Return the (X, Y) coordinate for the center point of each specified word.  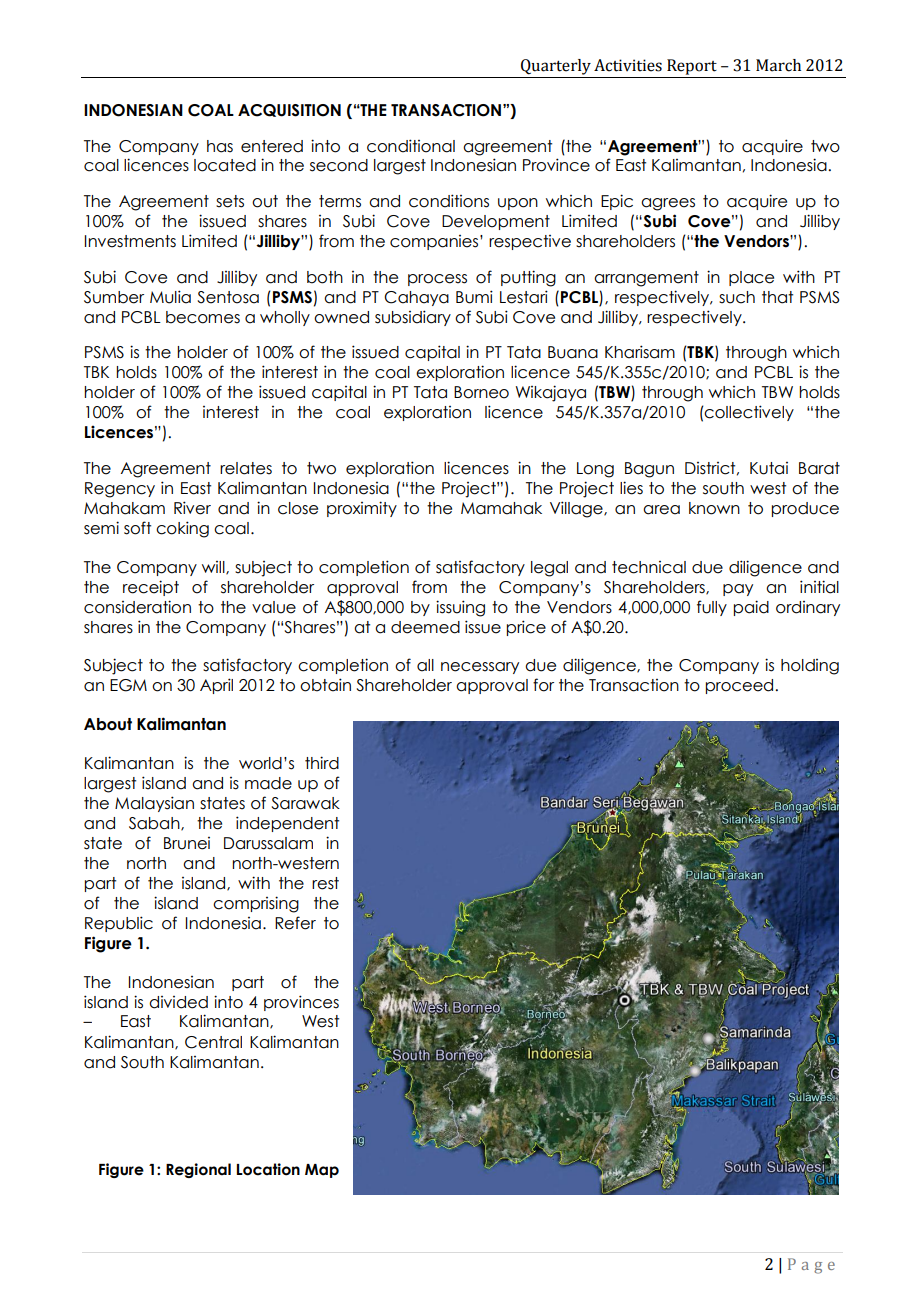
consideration (137, 607)
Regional (198, 1170)
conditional (411, 146)
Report (692, 67)
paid (751, 608)
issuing (460, 608)
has (220, 146)
